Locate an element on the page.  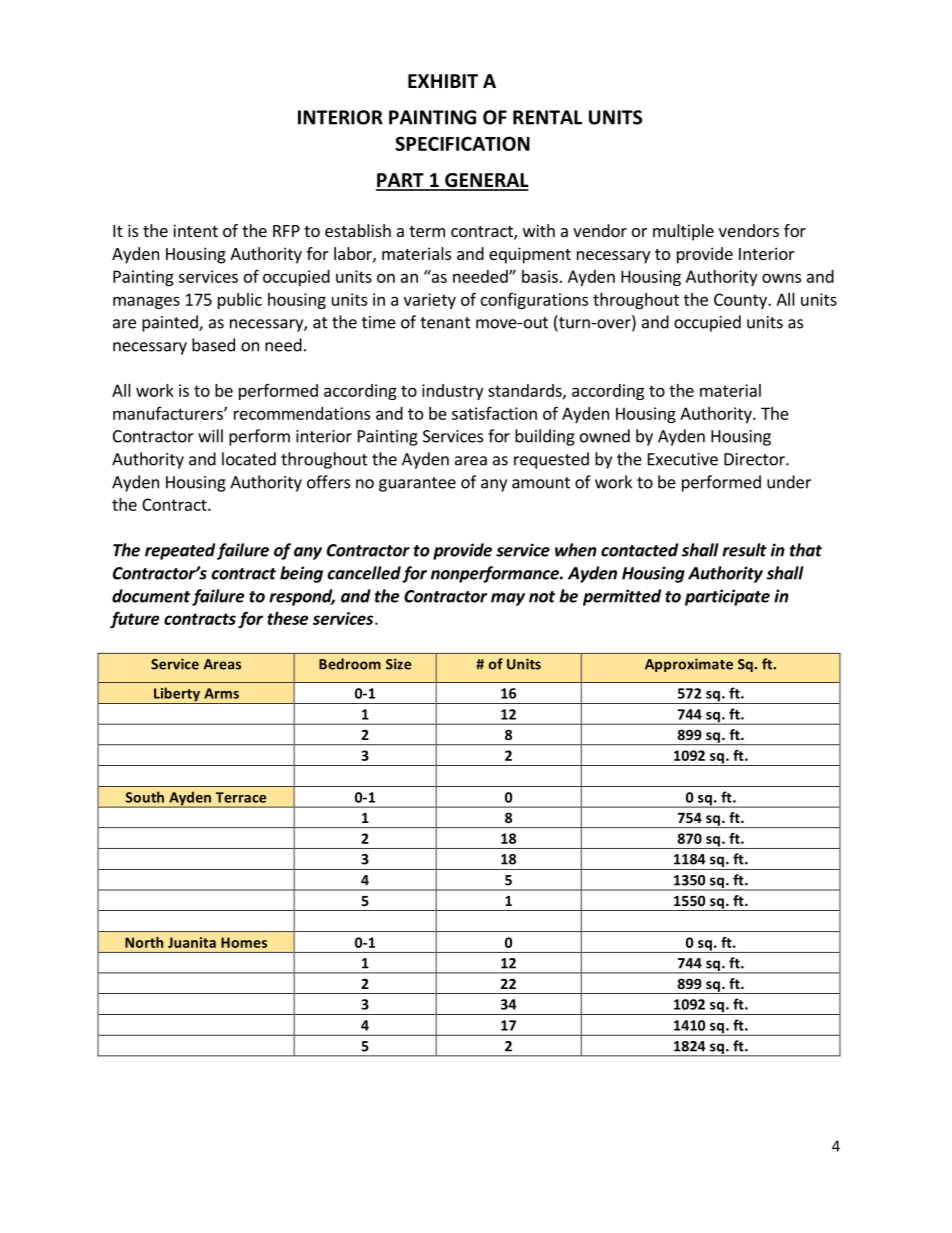
repeated is located at coordinates (180, 551).
